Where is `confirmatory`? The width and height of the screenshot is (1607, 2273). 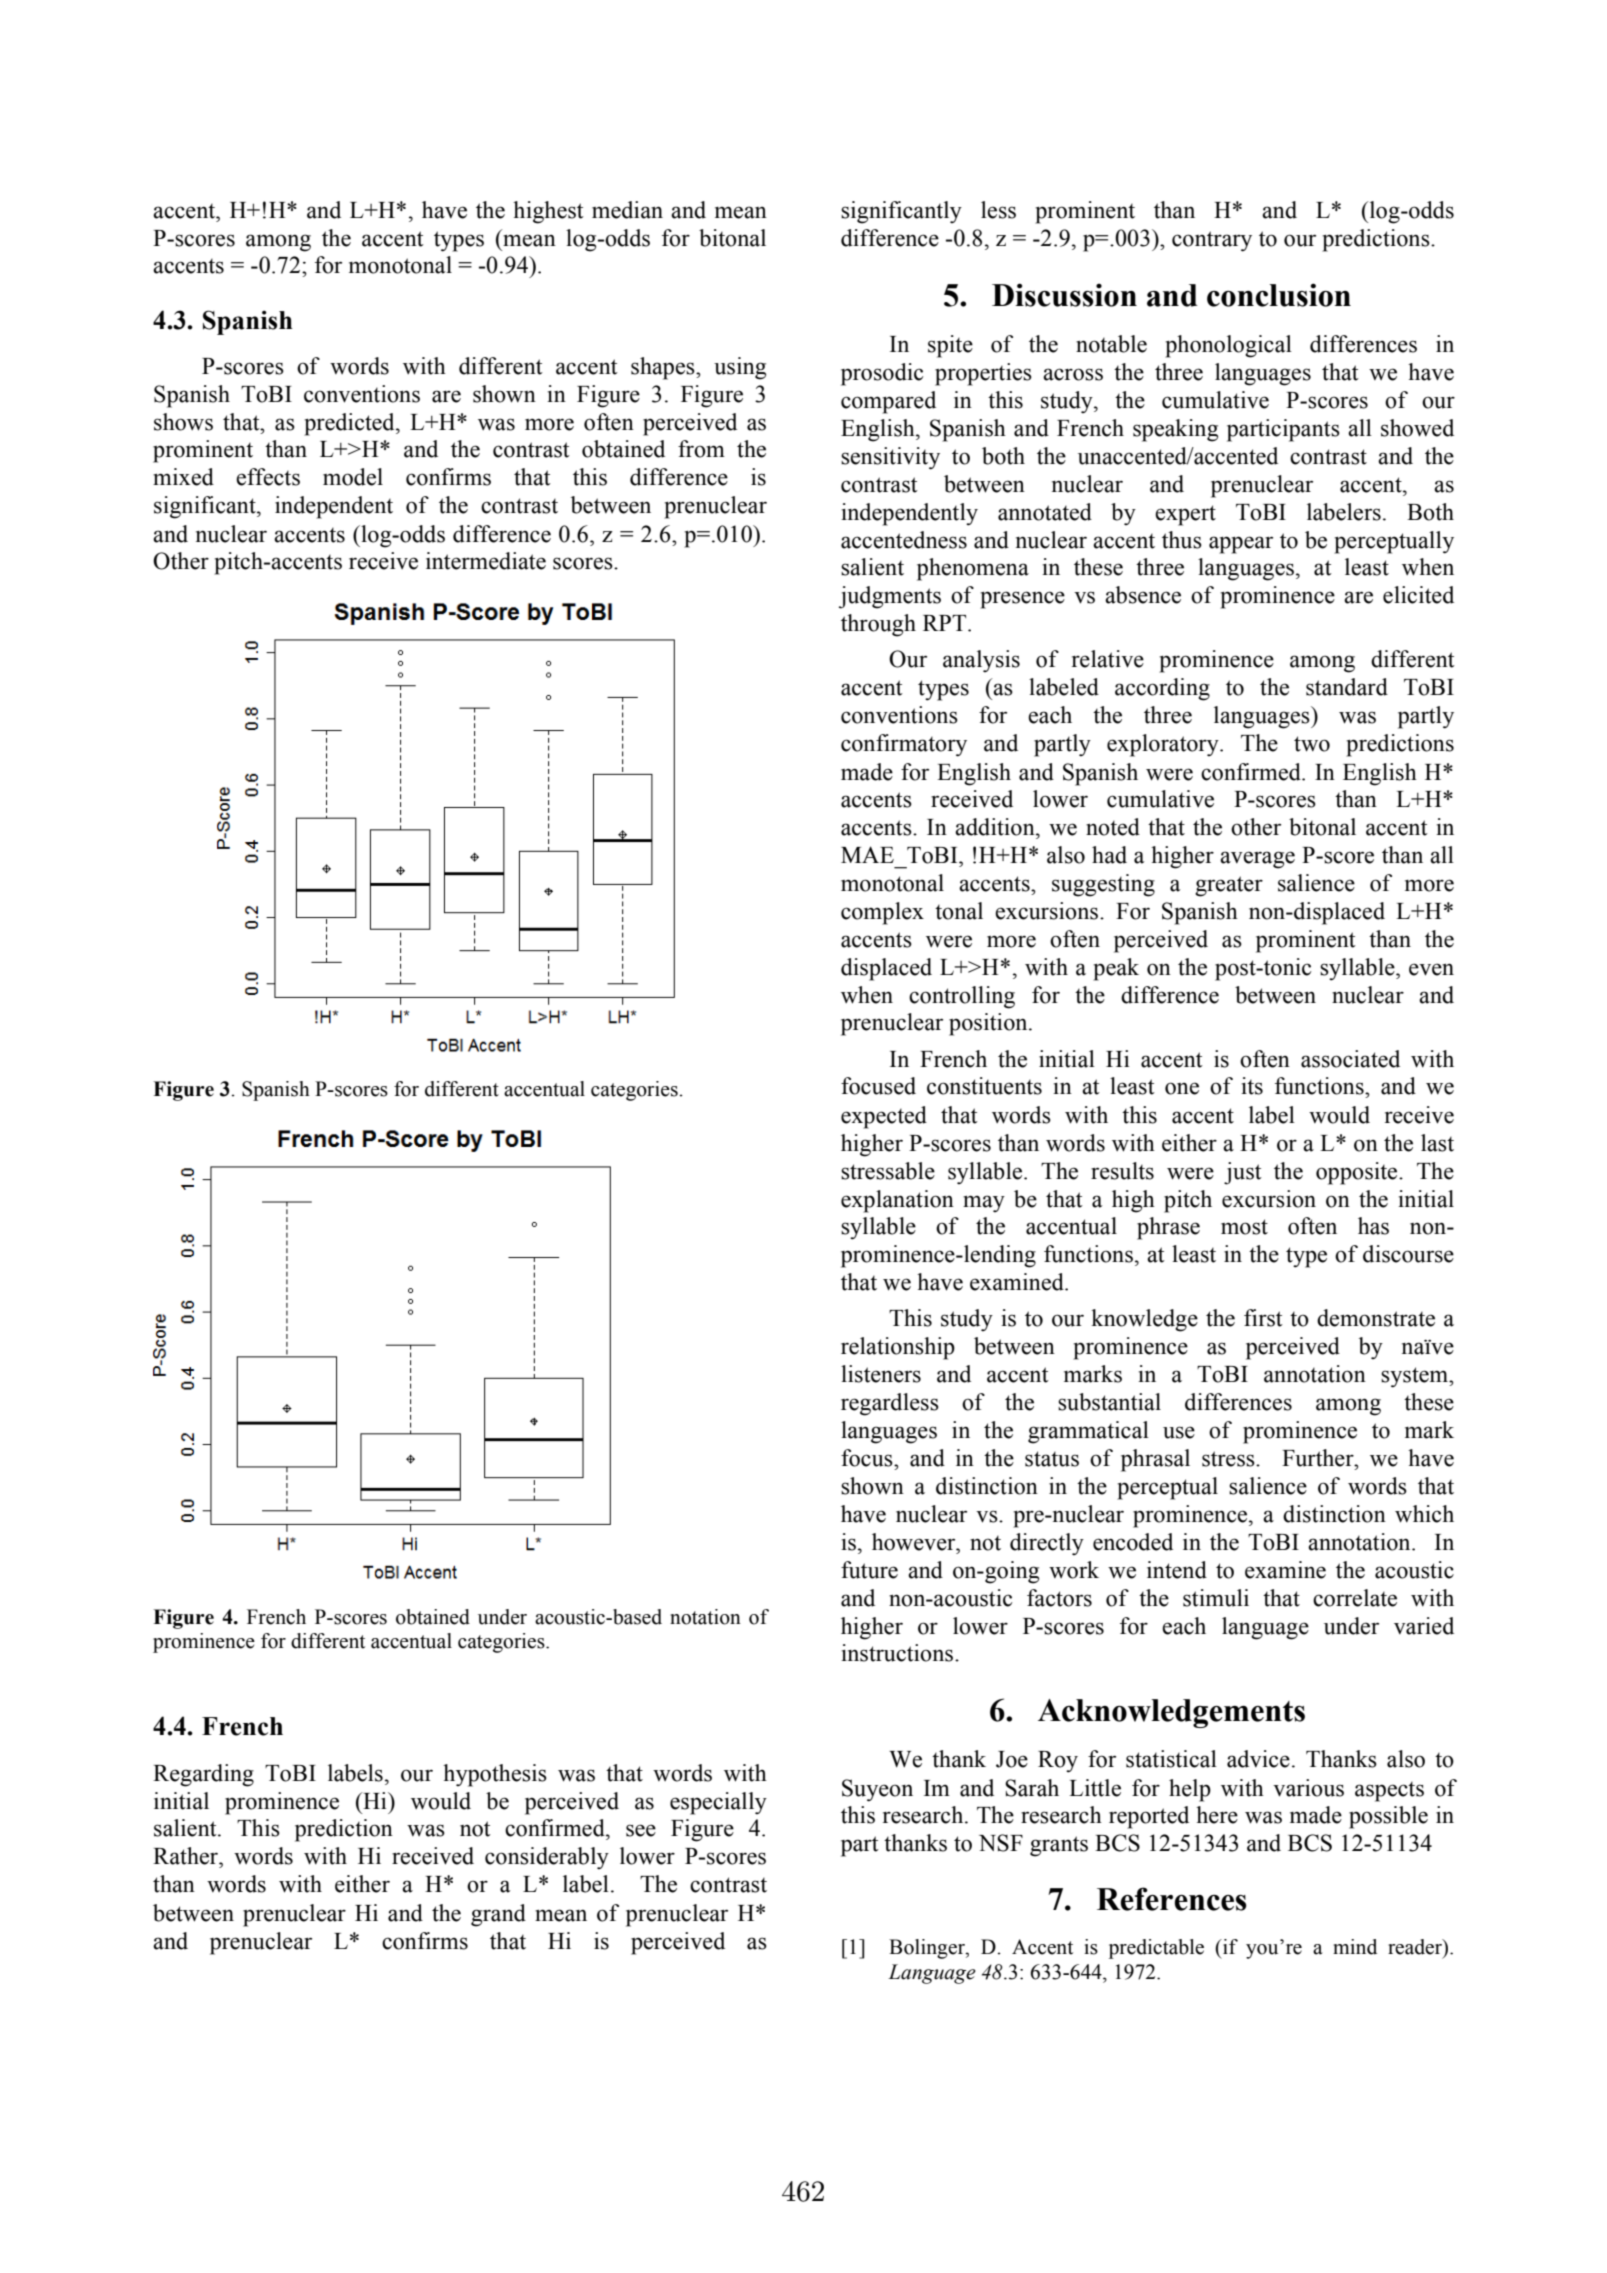
confirmatory is located at coordinates (904, 745).
